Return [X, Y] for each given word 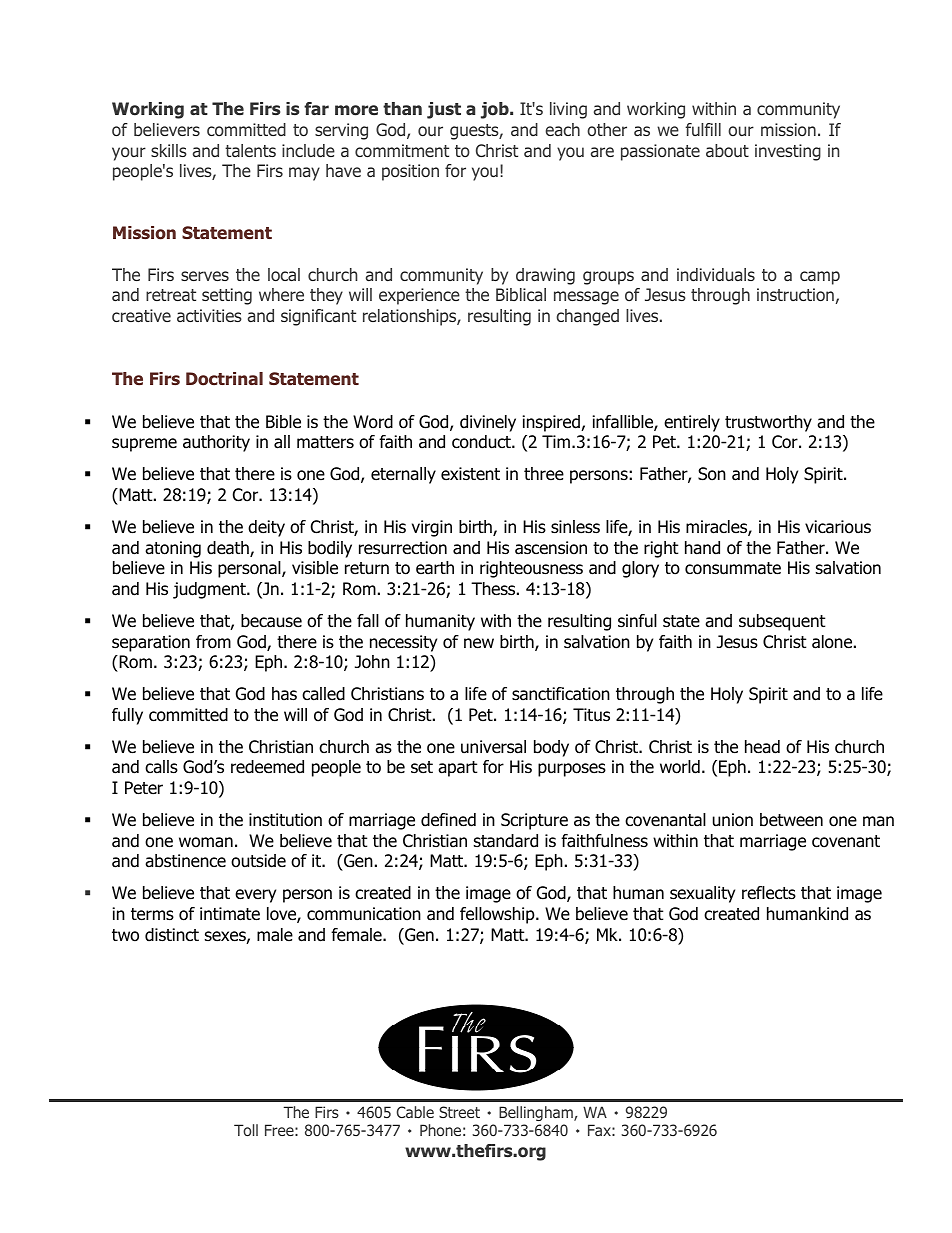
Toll [246, 1130]
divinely [488, 423]
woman [206, 842]
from [213, 642]
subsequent [782, 622]
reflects [769, 893]
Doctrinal [224, 379]
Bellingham [537, 1113]
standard [506, 841]
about [727, 150]
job [496, 110]
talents [250, 150]
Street [459, 1112]
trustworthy [768, 423]
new [479, 643]
